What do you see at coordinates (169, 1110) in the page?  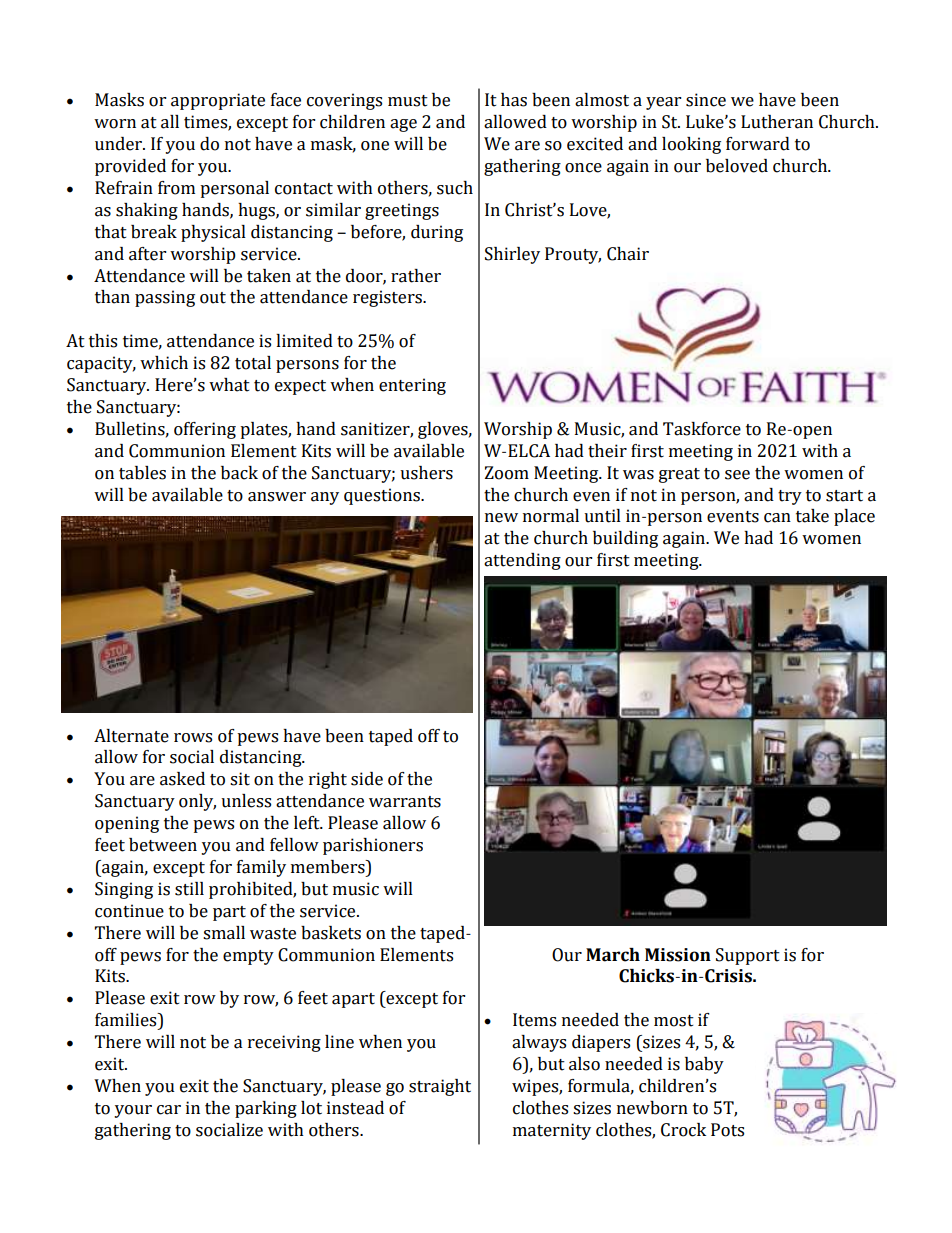 I see `car` at bounding box center [169, 1110].
